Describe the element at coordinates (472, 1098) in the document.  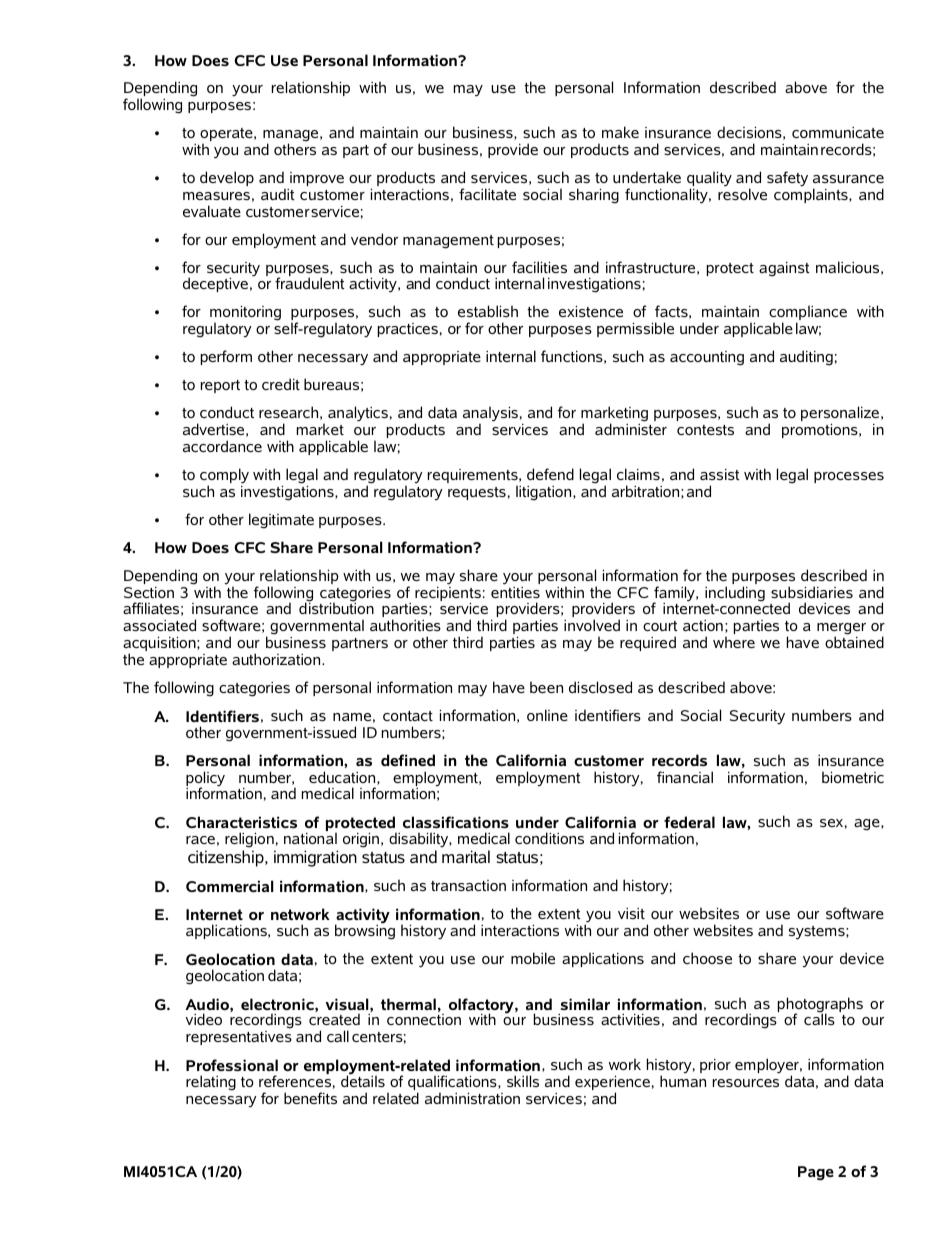
I see `administration` at that location.
